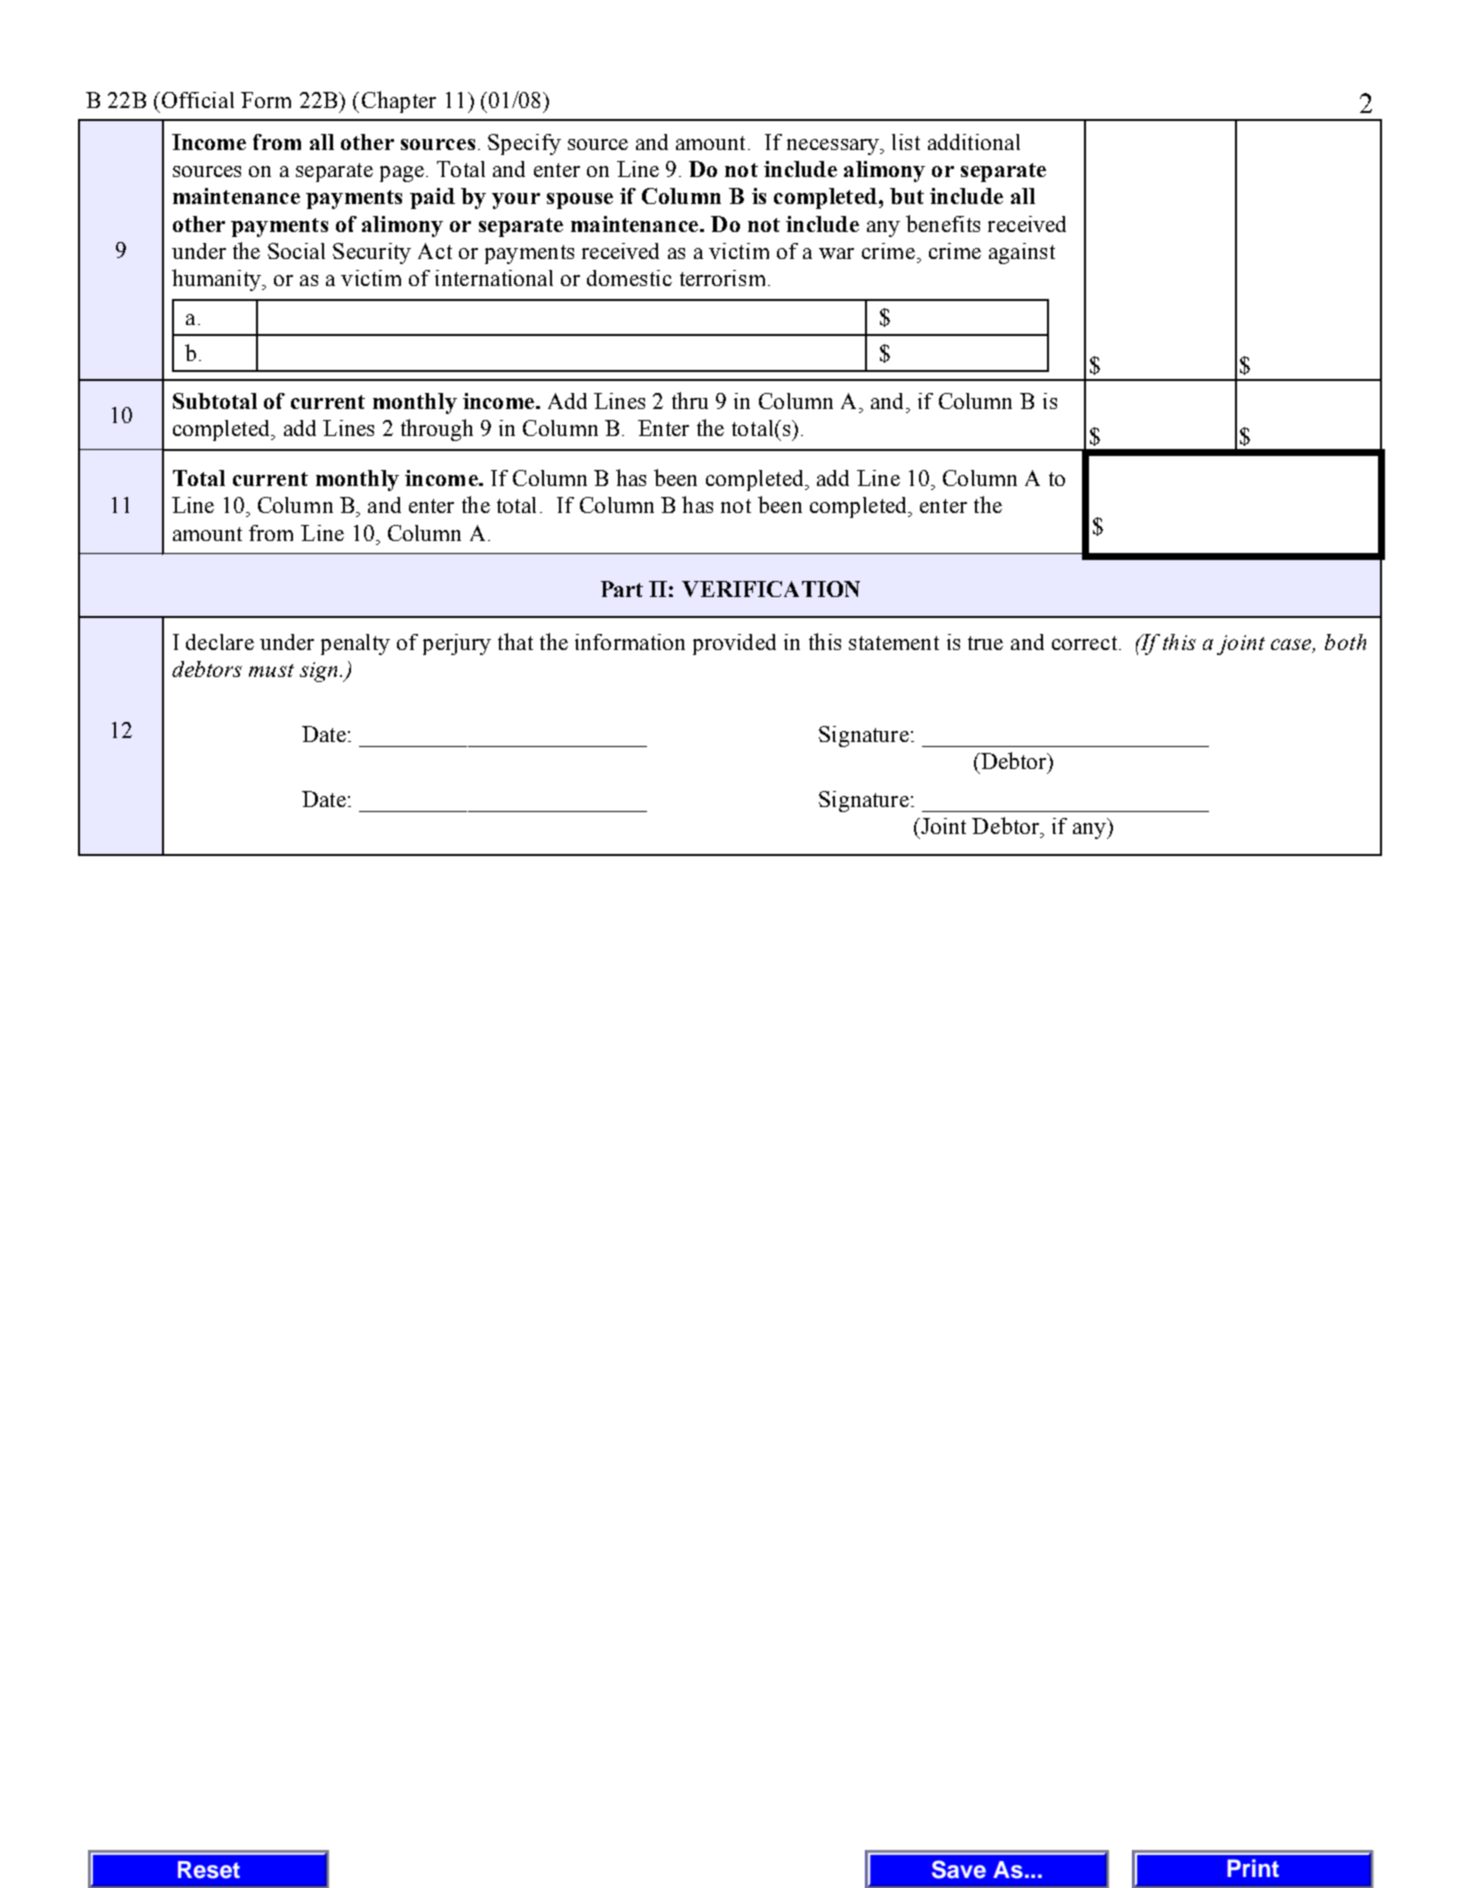 Image resolution: width=1459 pixels, height=1888 pixels. What do you see at coordinates (974, 142) in the screenshot?
I see `additional` at bounding box center [974, 142].
